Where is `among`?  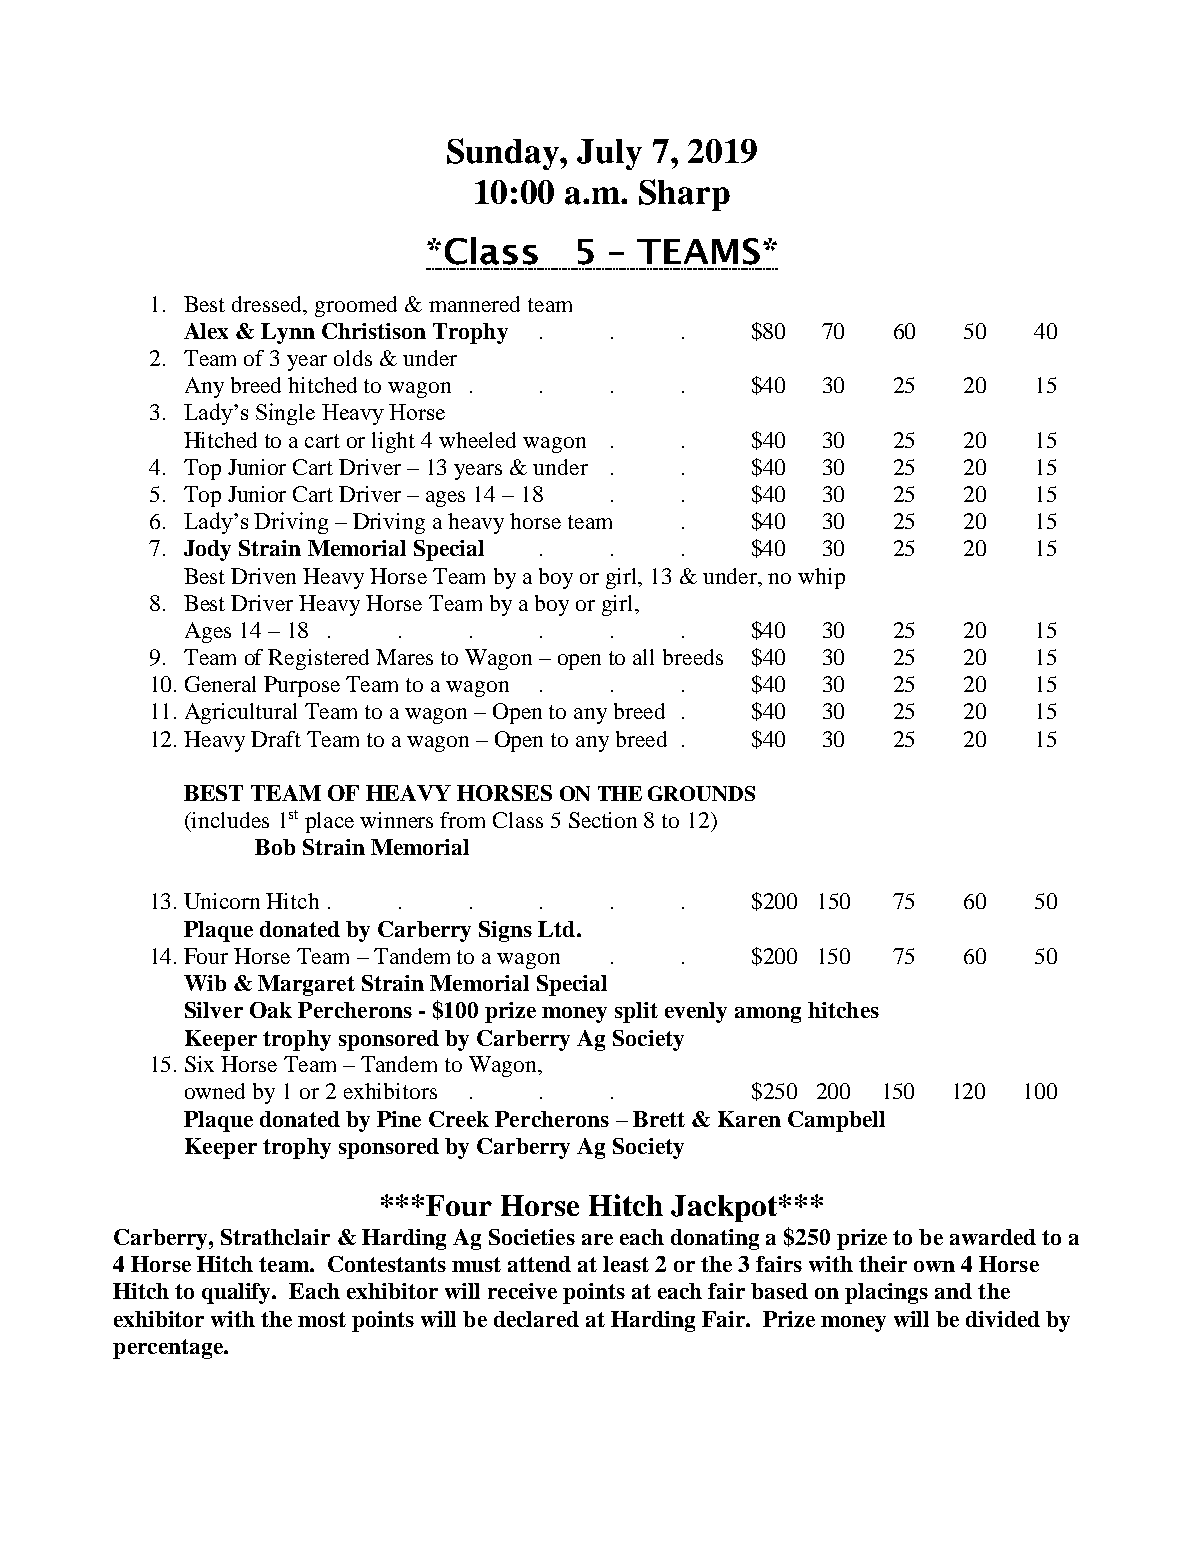
among is located at coordinates (768, 1015).
